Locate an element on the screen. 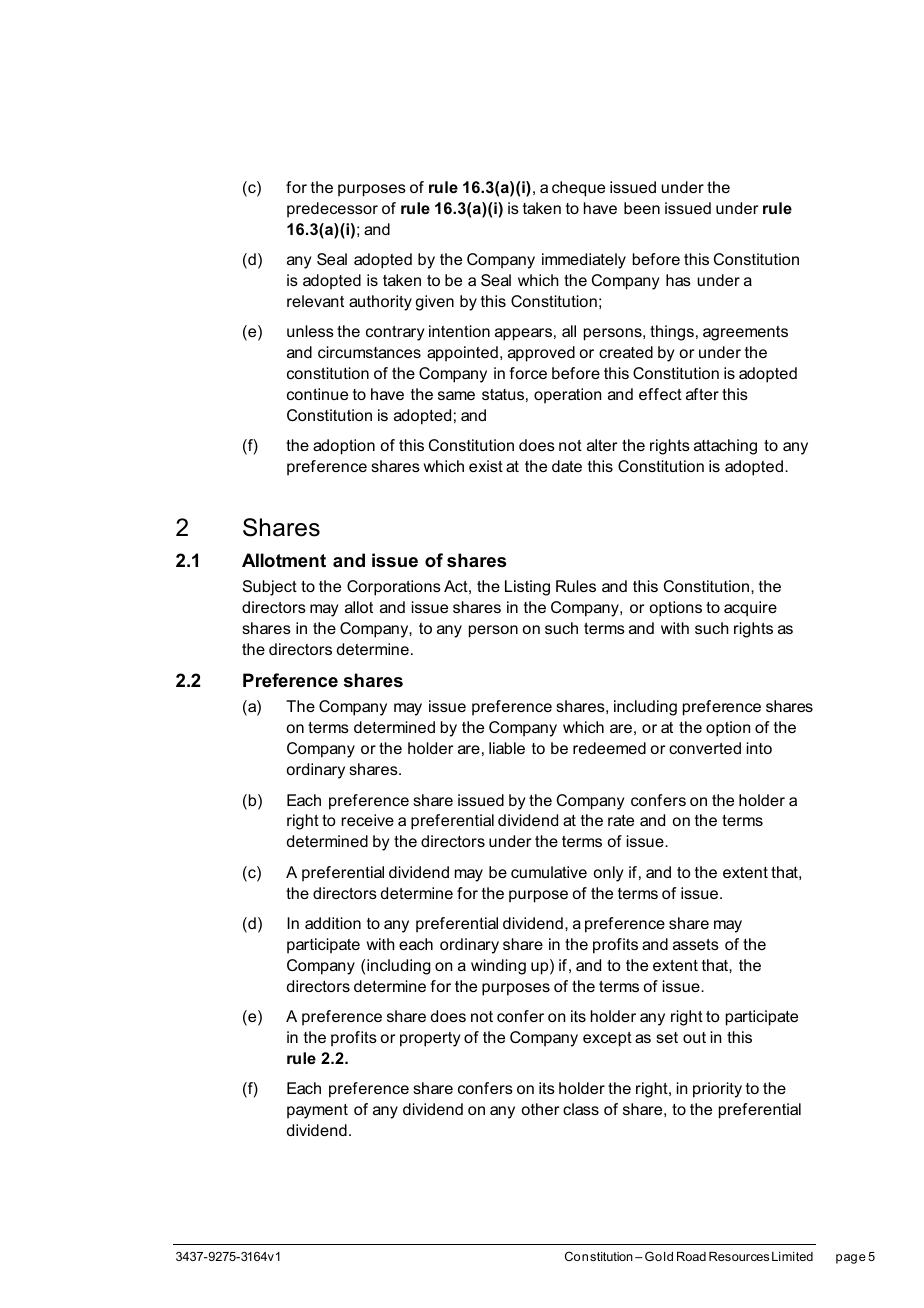 Image resolution: width=924 pixels, height=1308 pixels. addition is located at coordinates (333, 923).
